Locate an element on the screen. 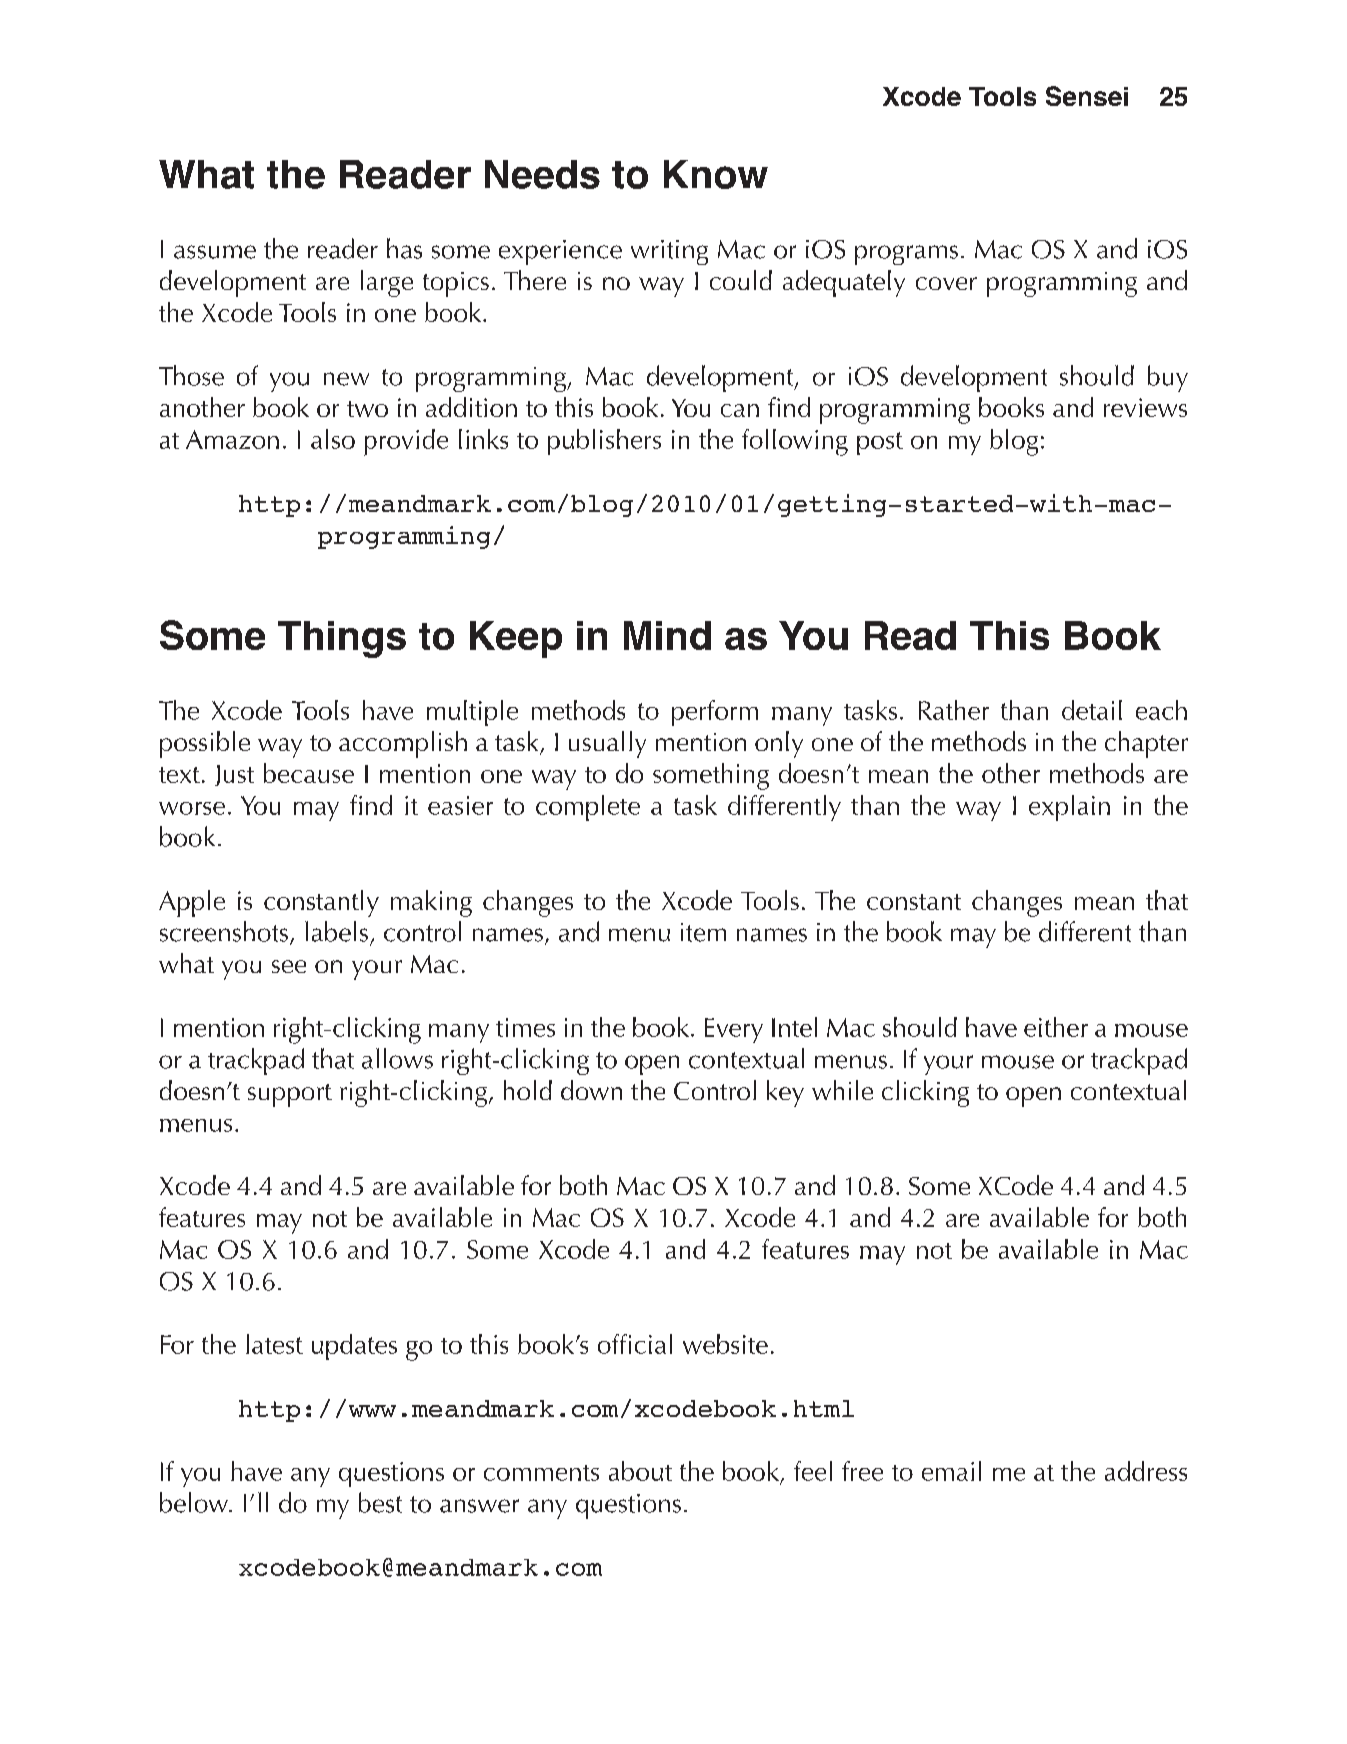 The image size is (1347, 1744). has is located at coordinates (404, 248).
